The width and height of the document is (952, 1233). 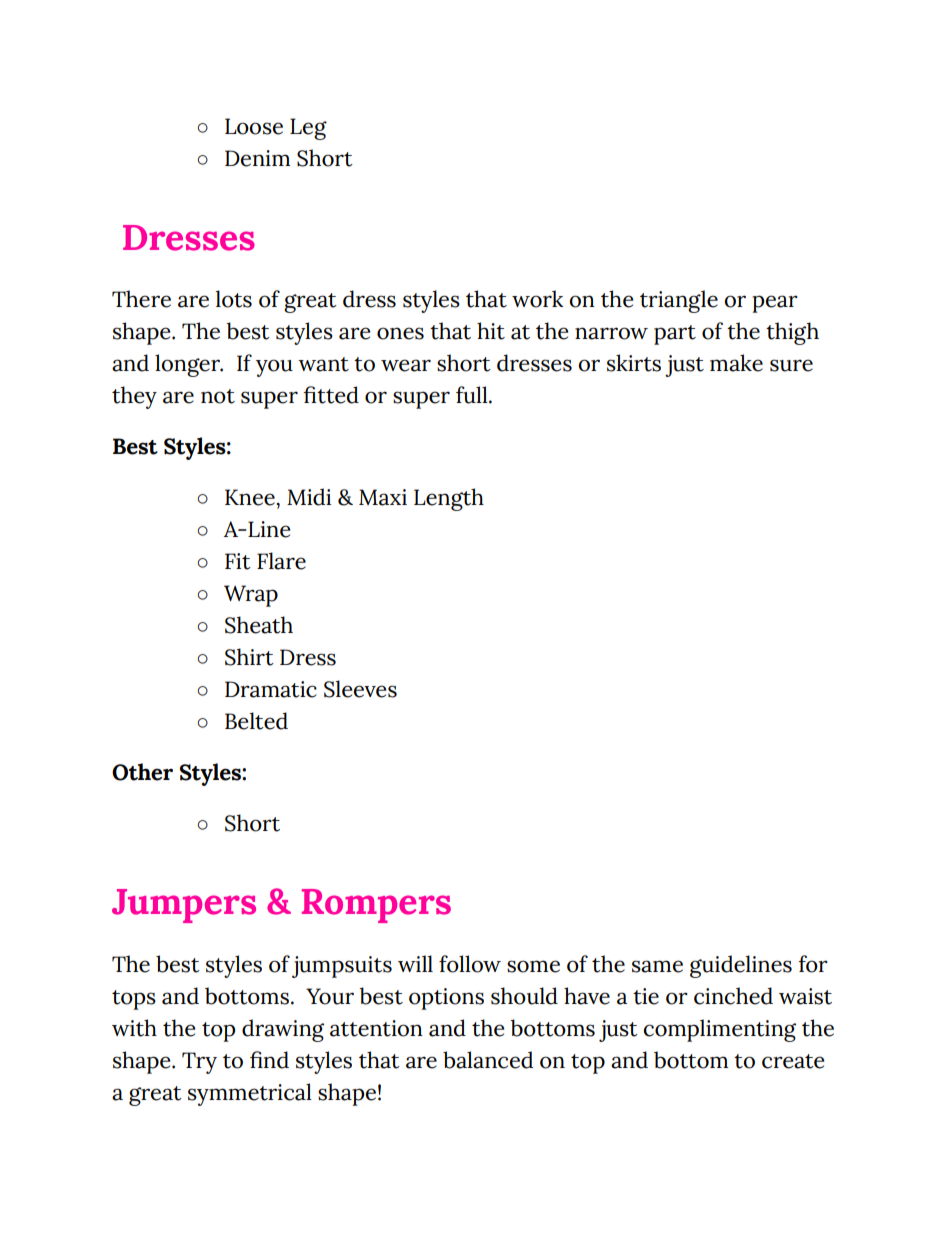 I want to click on triangle, so click(x=679, y=301).
